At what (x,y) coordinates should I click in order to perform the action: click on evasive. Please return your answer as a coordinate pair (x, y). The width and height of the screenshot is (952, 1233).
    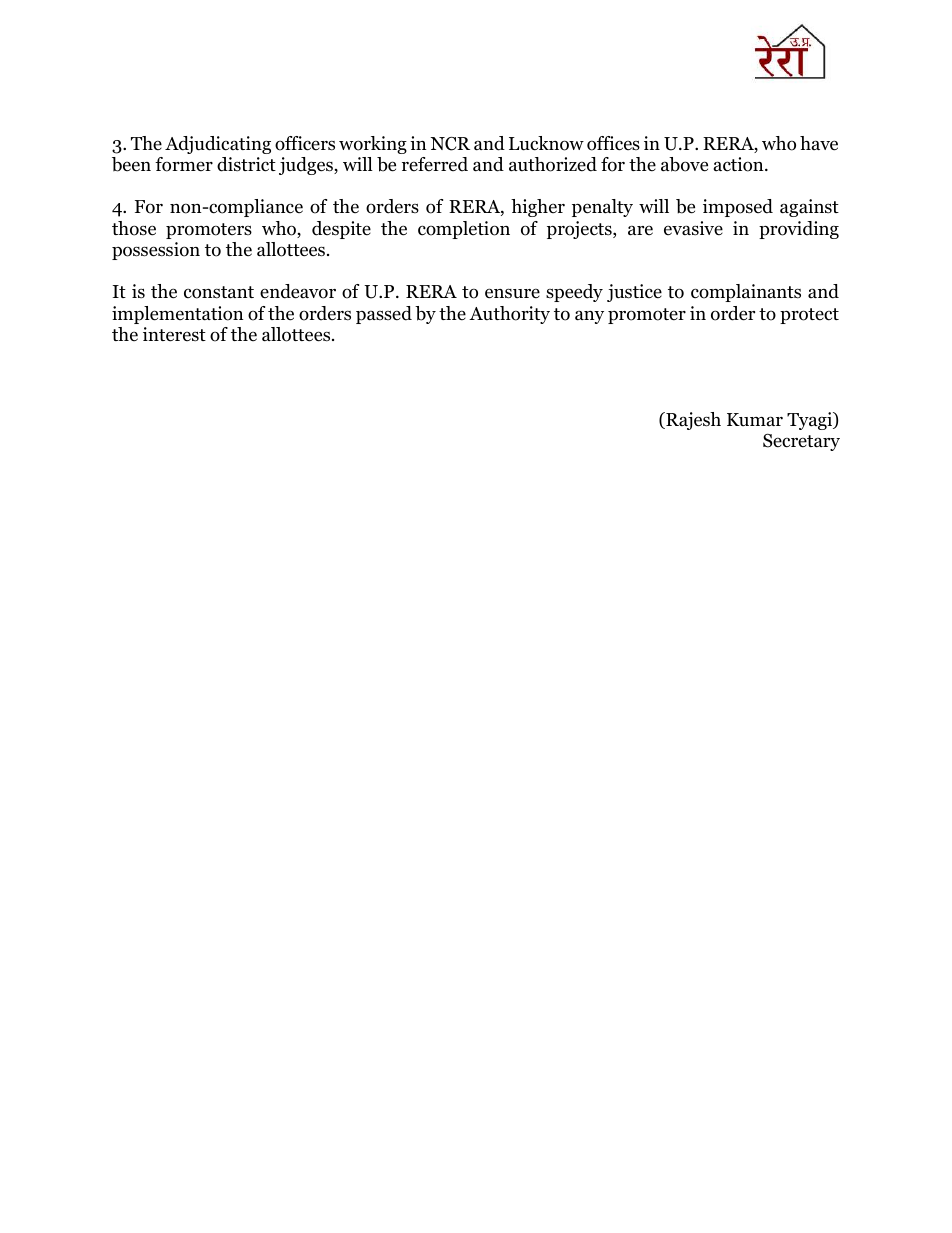
    Looking at the image, I should click on (693, 228).
